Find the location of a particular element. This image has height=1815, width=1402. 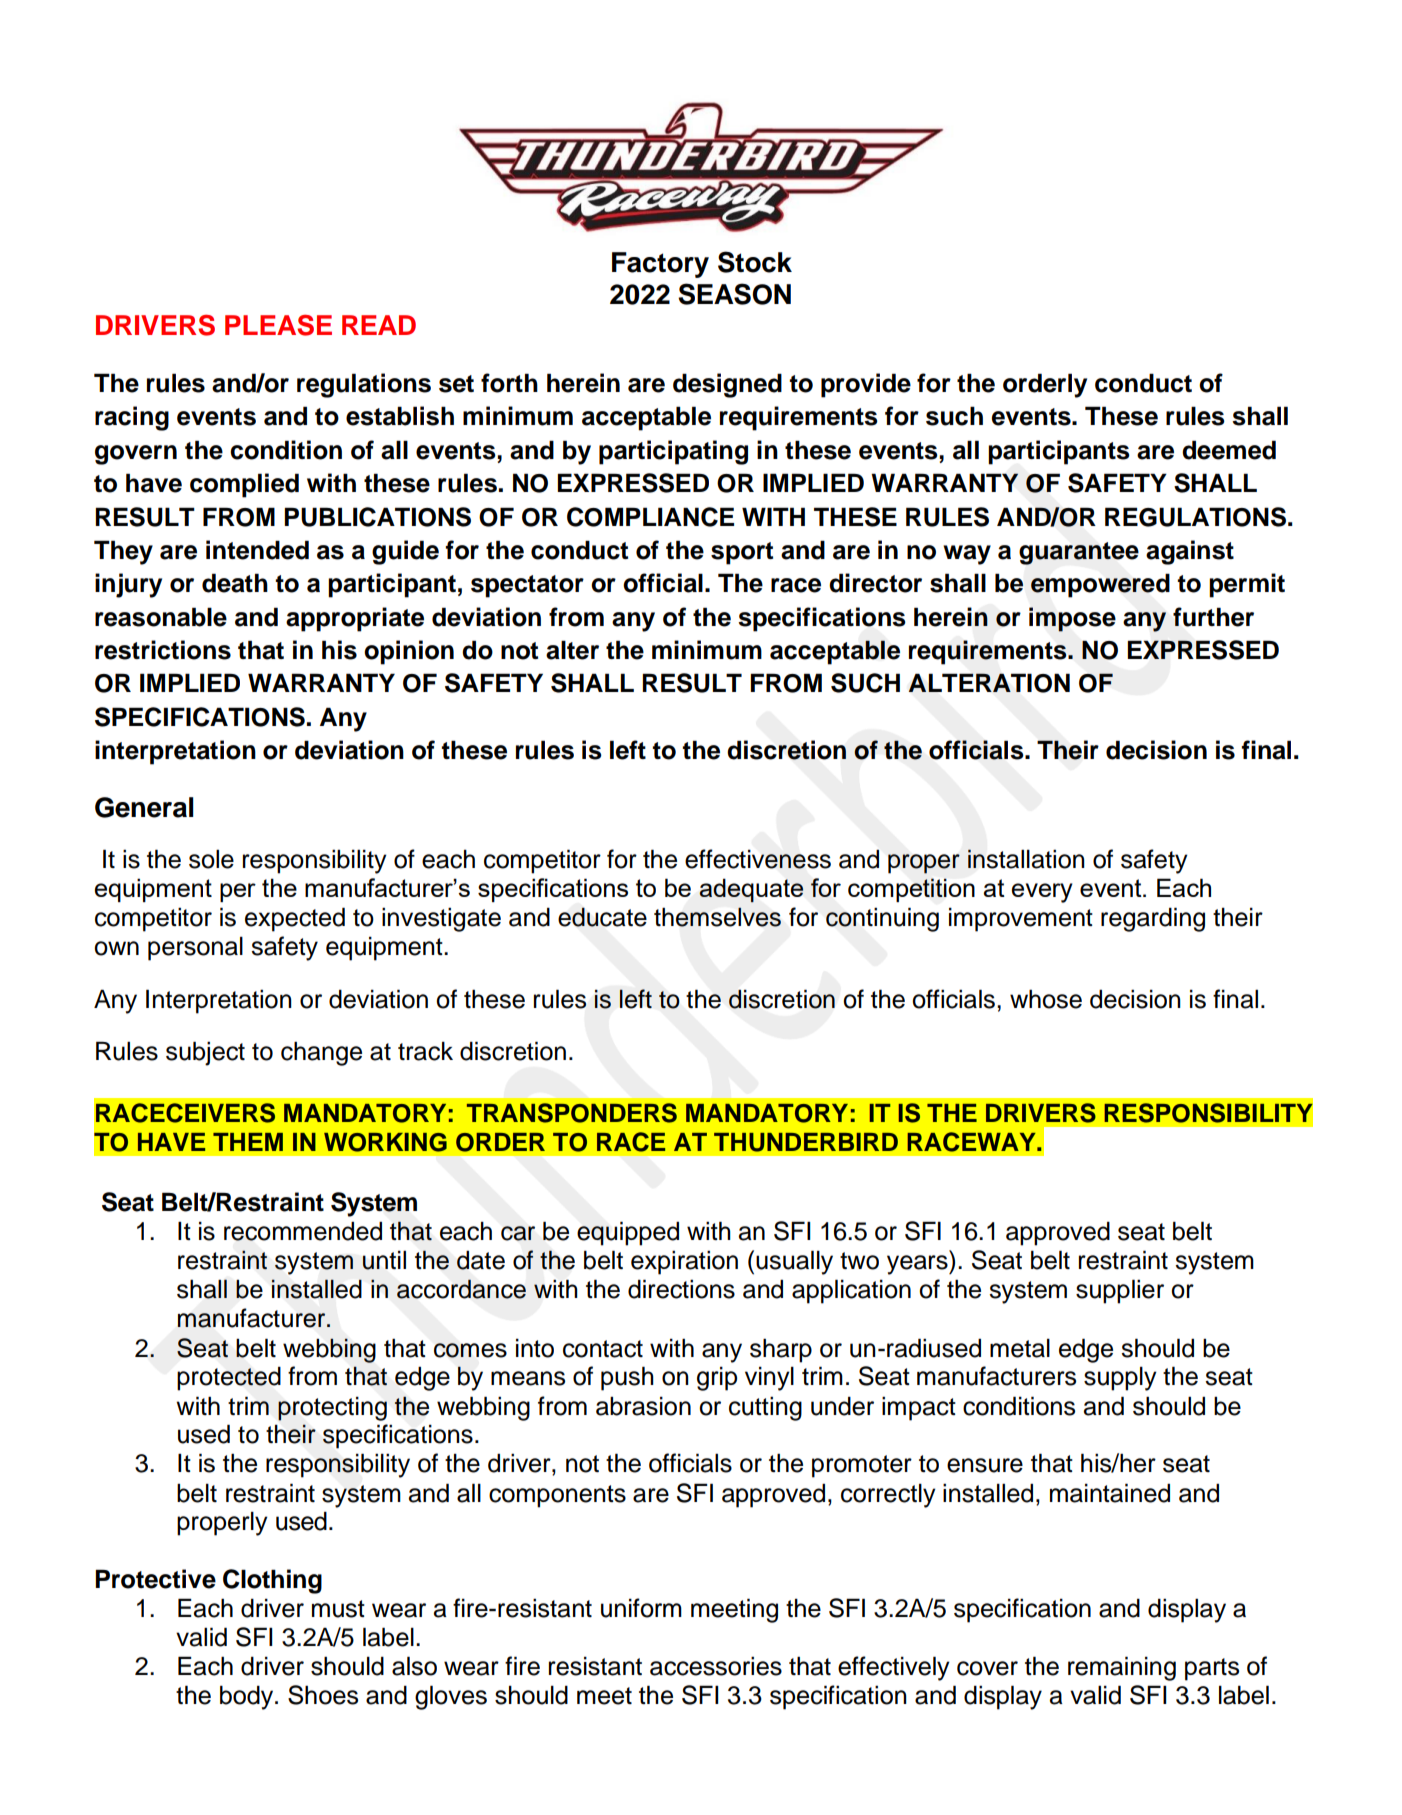

recommended is located at coordinates (303, 1231).
